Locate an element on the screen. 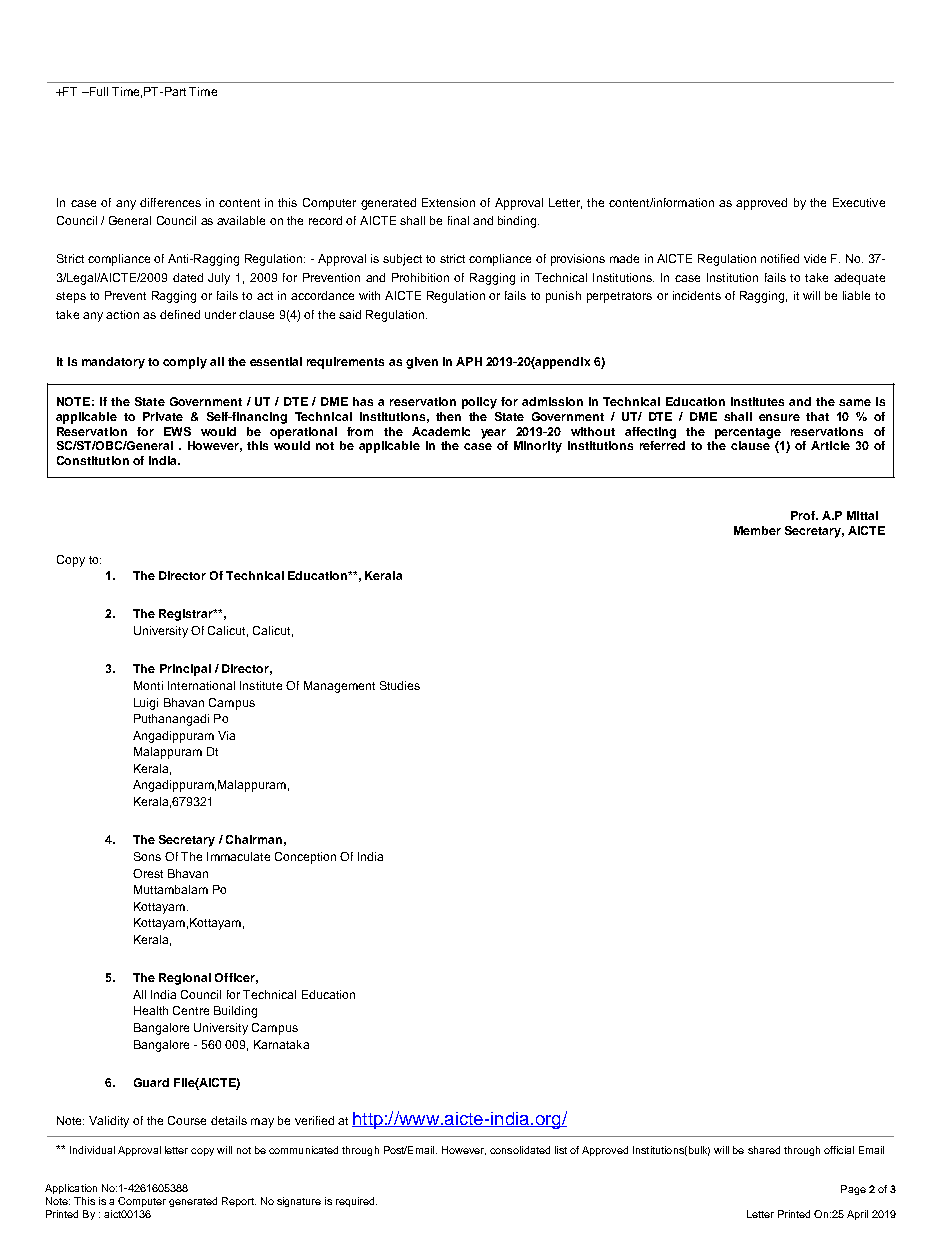  Extension is located at coordinates (448, 202).
